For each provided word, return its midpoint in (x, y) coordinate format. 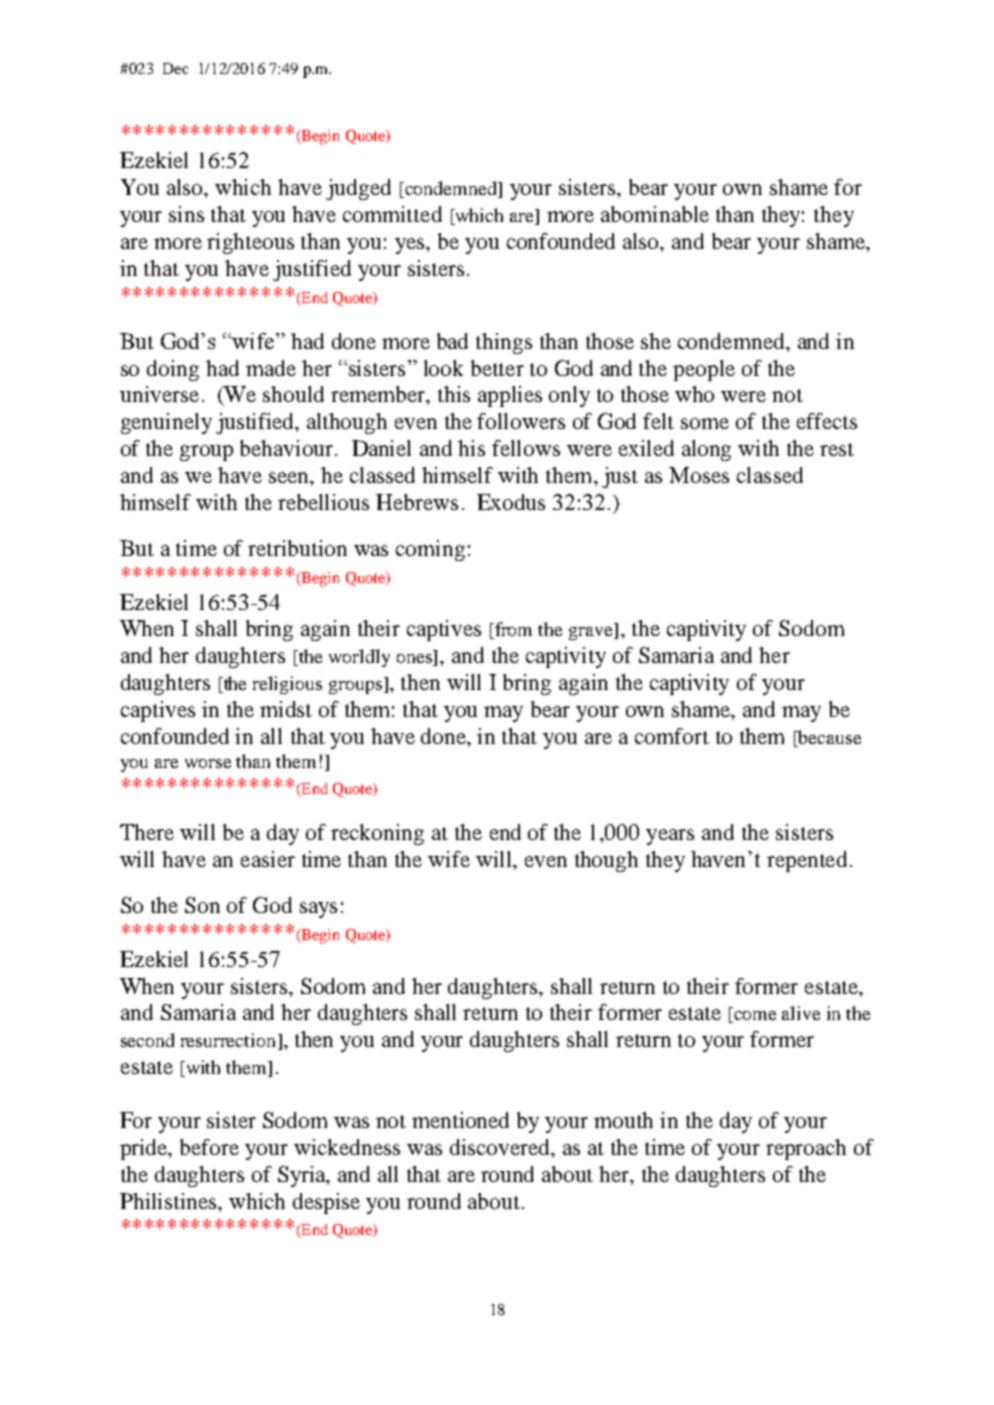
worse (208, 763)
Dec (175, 68)
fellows (526, 448)
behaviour (288, 448)
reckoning (377, 834)
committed (392, 214)
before (209, 1147)
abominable (655, 214)
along (706, 450)
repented (807, 861)
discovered (501, 1148)
